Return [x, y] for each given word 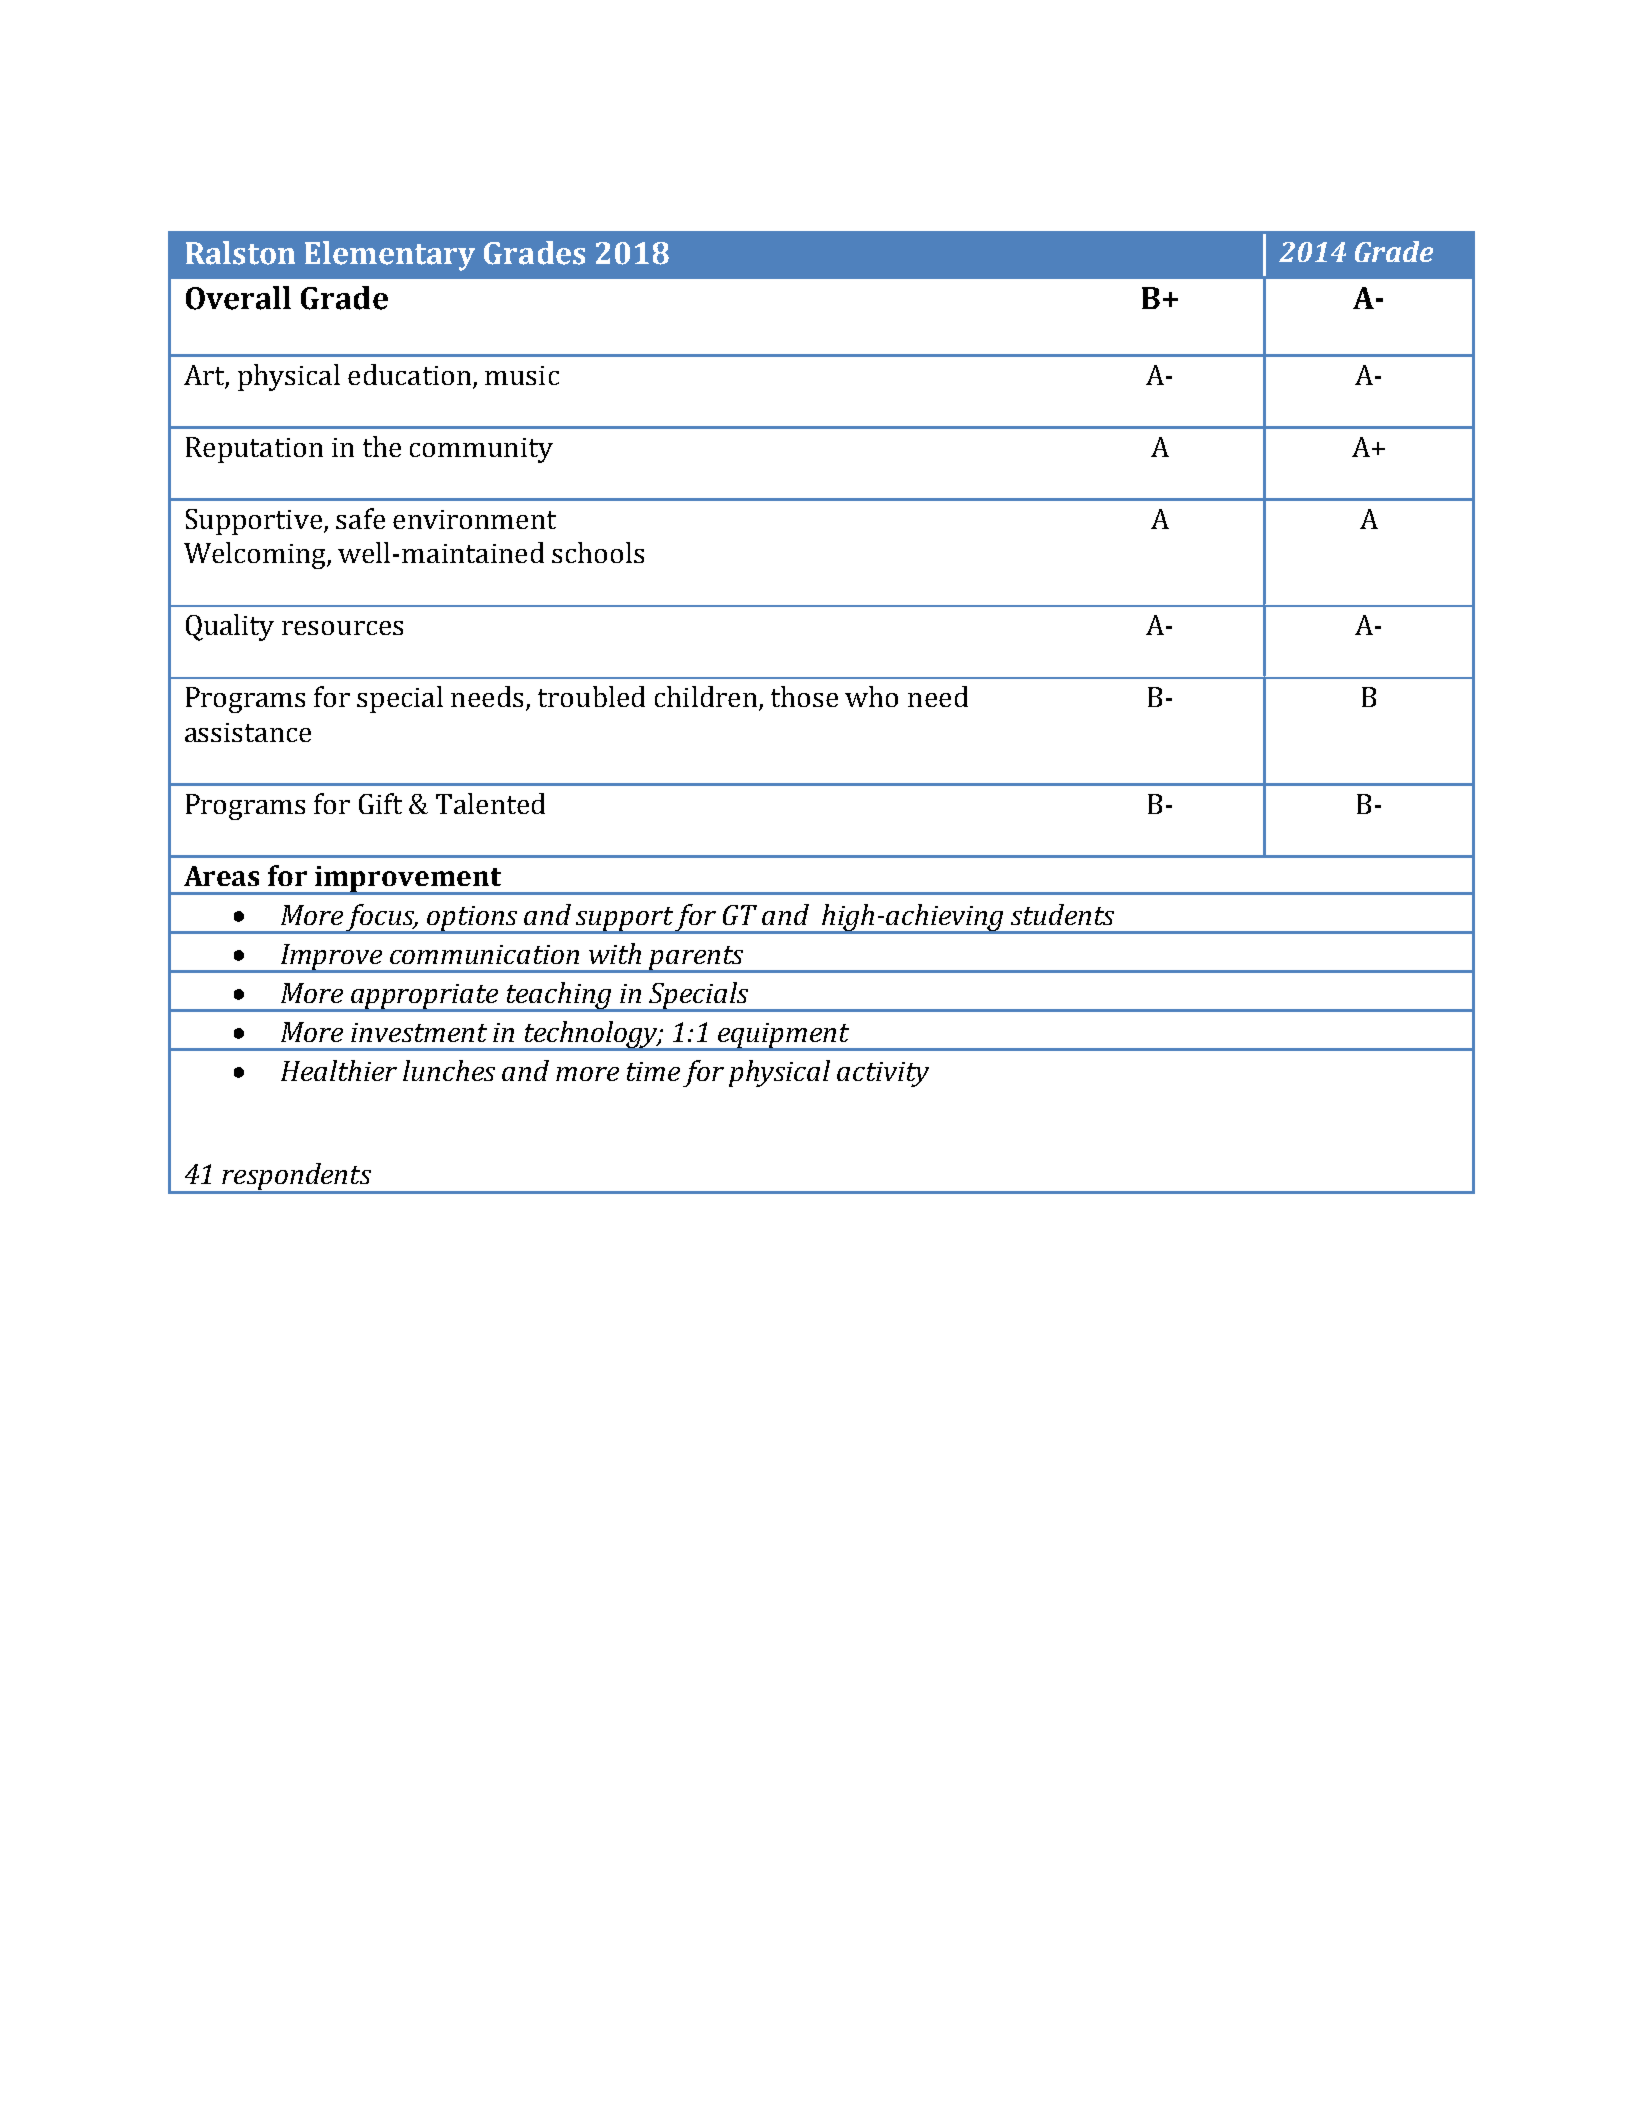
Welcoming [256, 555]
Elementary [390, 256]
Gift [380, 803]
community [481, 450]
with [615, 953]
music [522, 375]
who [871, 696]
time [653, 1071]
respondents [296, 1178]
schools [598, 552]
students [1062, 914]
